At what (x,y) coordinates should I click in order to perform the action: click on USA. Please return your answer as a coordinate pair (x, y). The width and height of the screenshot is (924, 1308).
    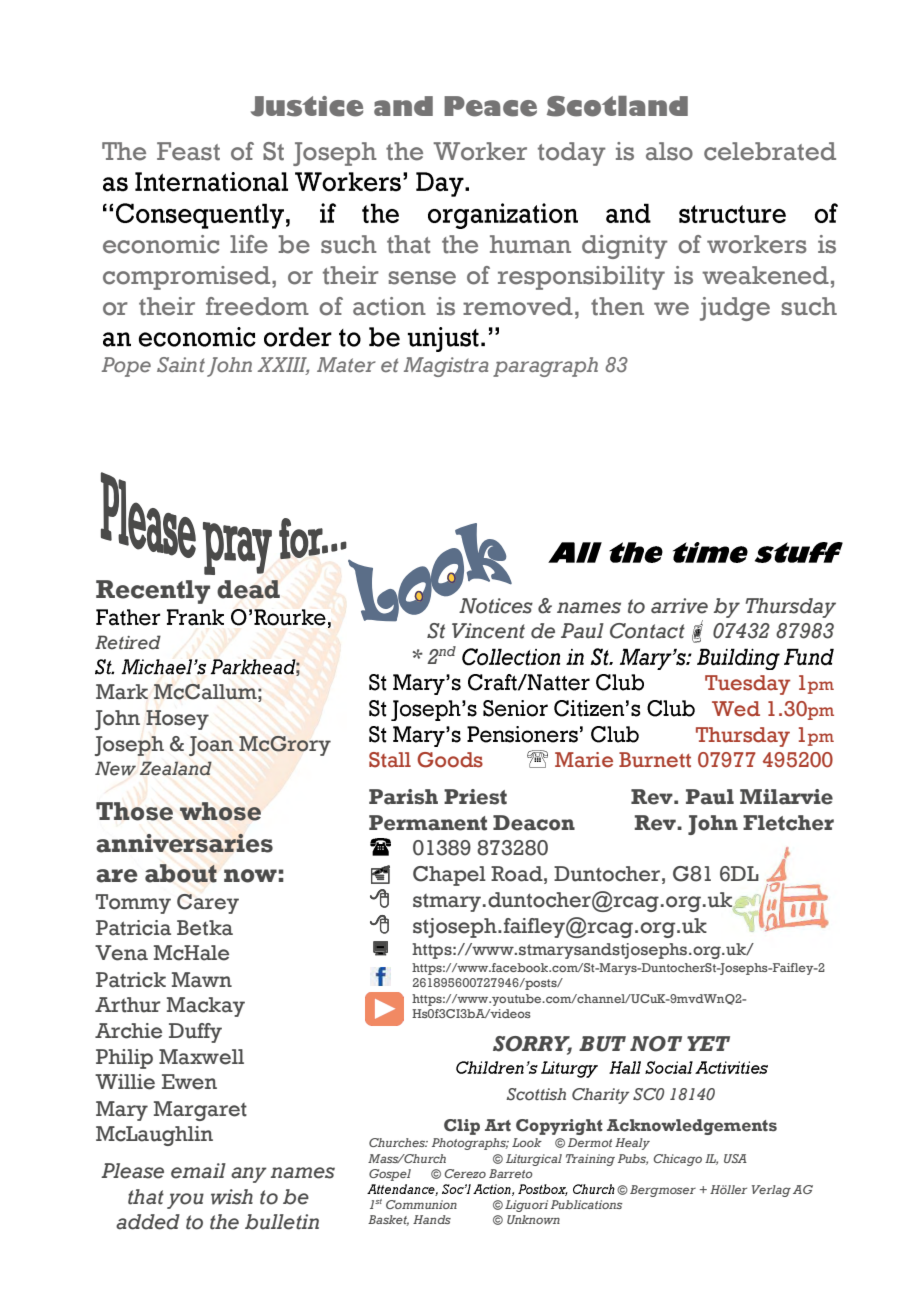
    Looking at the image, I should click on (735, 1158).
